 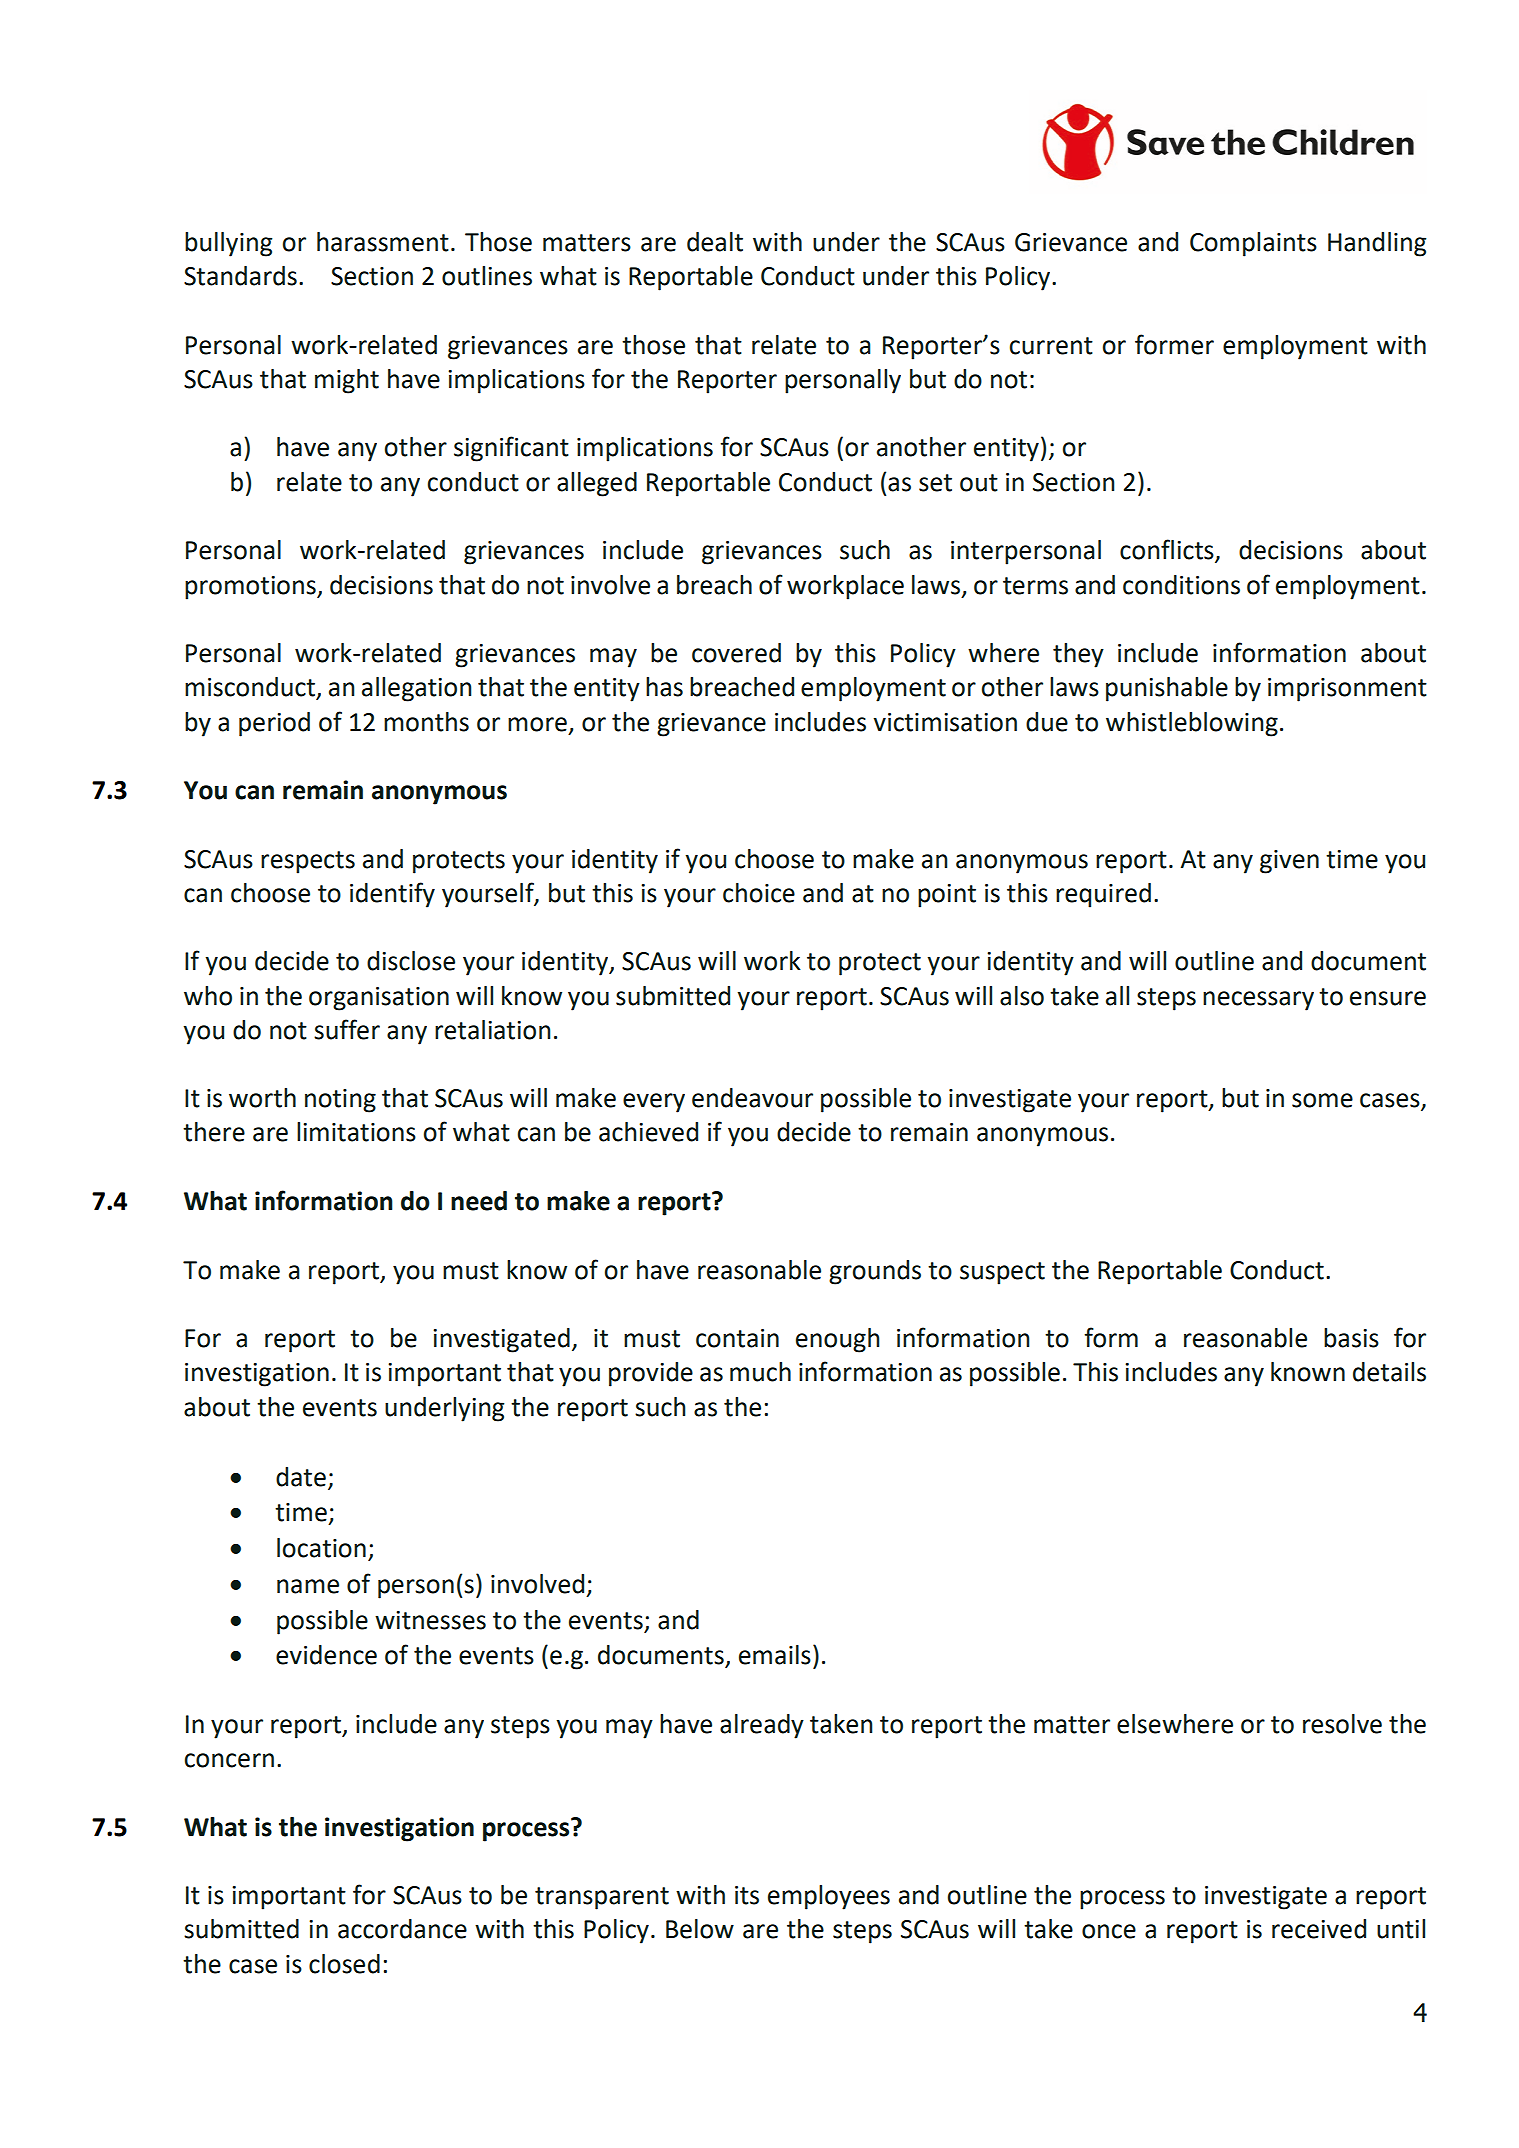 I want to click on employees, so click(x=829, y=1897).
